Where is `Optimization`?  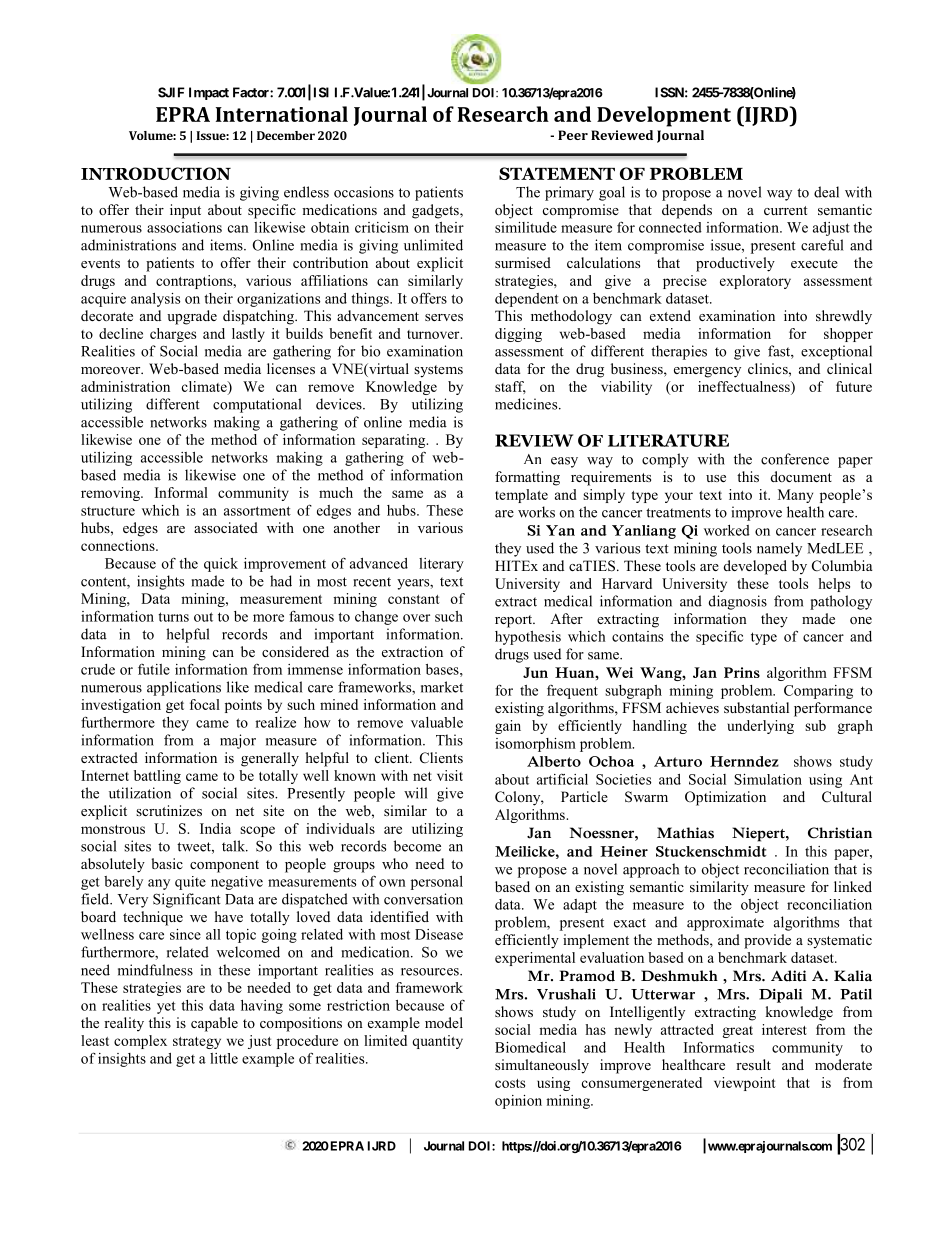 Optimization is located at coordinates (725, 798).
